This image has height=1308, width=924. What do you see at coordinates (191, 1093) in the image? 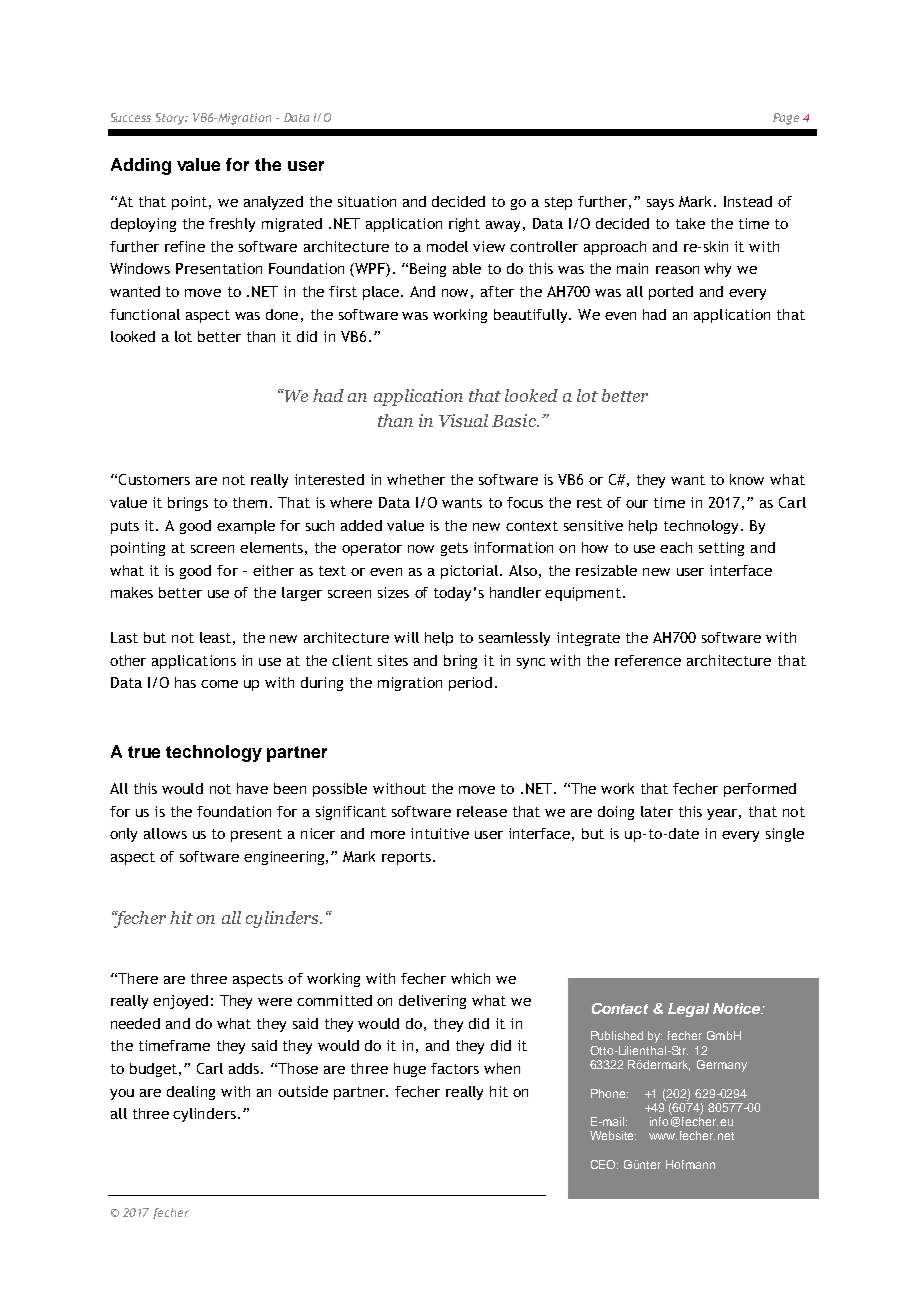
I see `dealing` at bounding box center [191, 1093].
